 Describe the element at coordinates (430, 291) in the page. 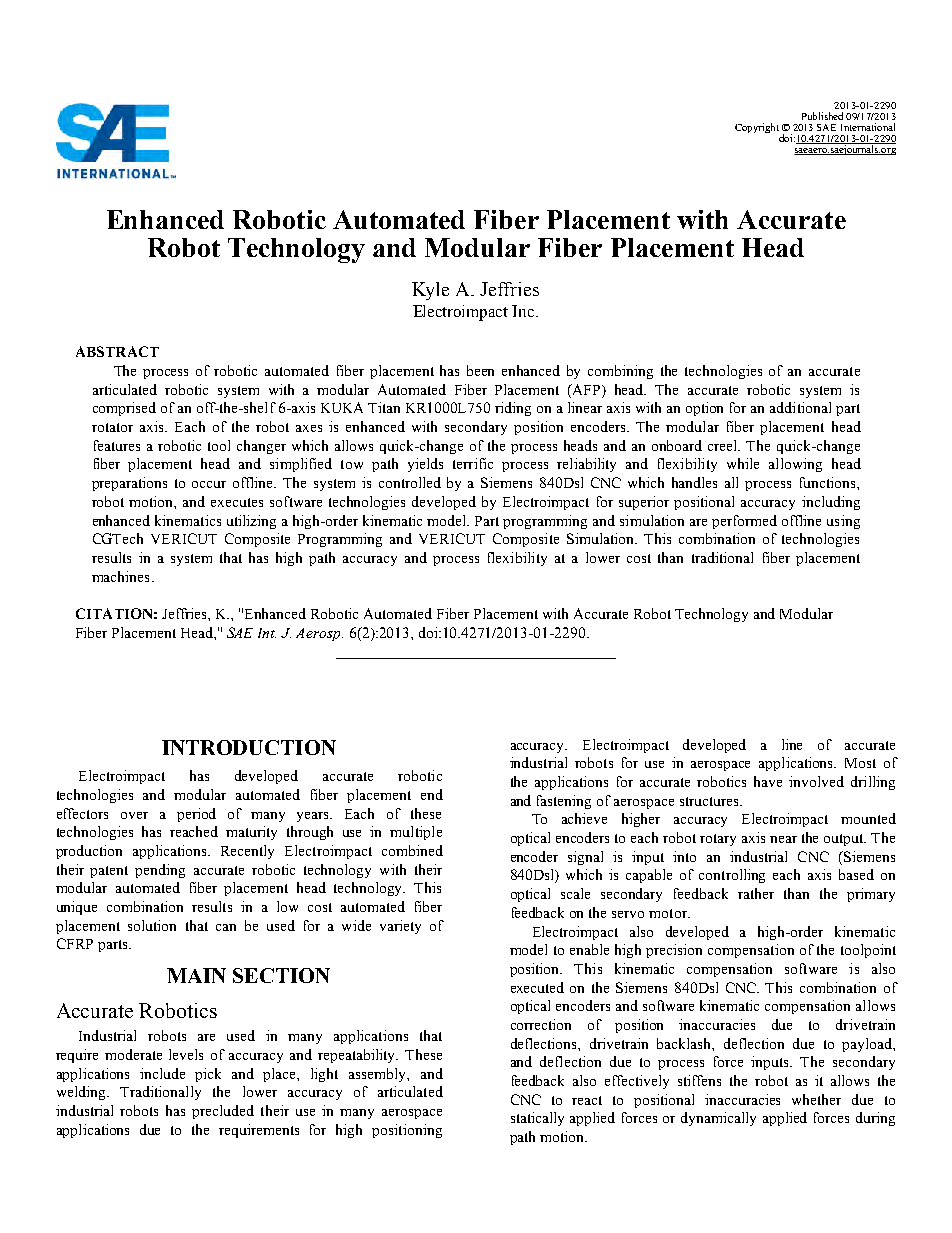

I see `Kyle` at that location.
